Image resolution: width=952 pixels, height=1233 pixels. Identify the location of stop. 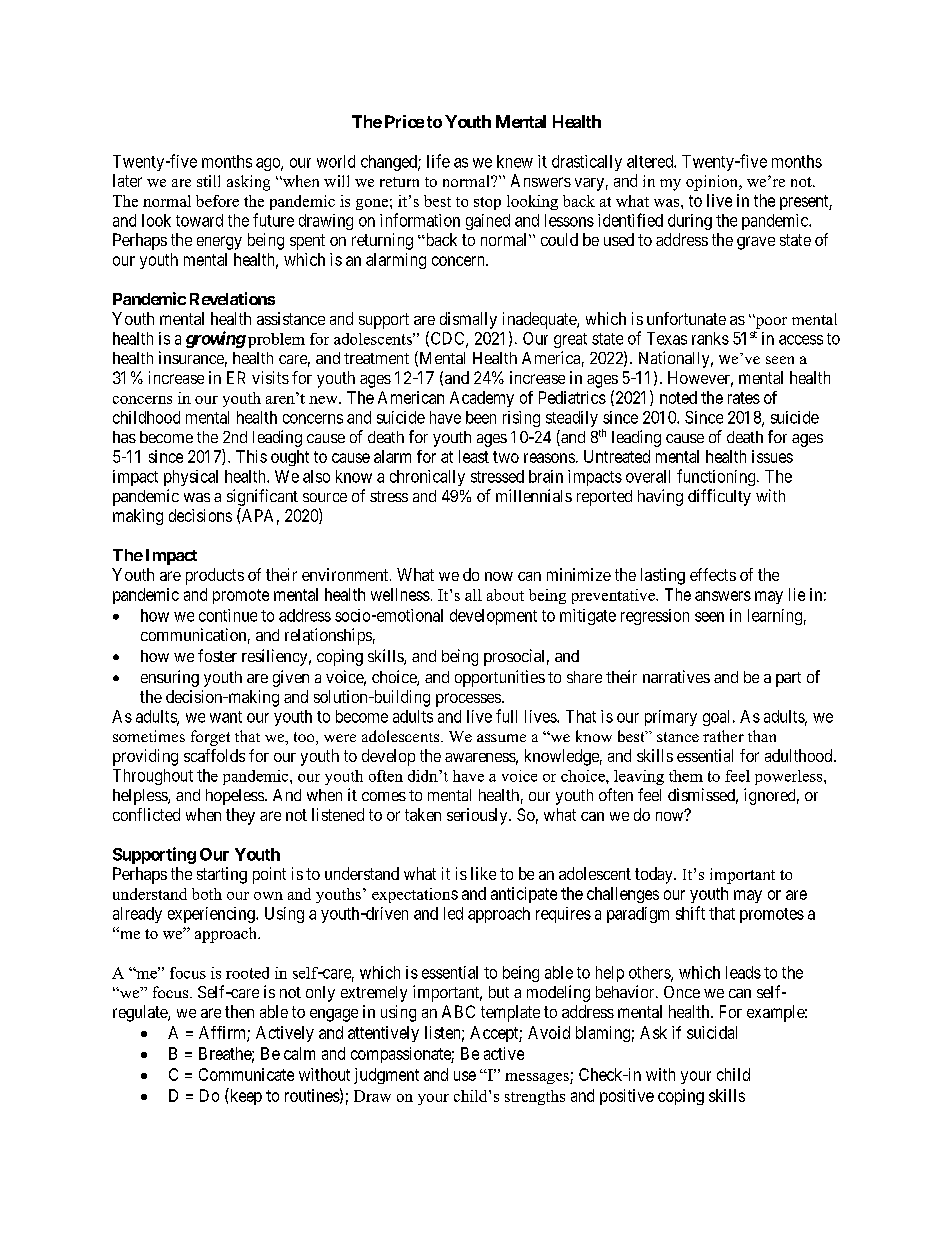
(487, 203).
